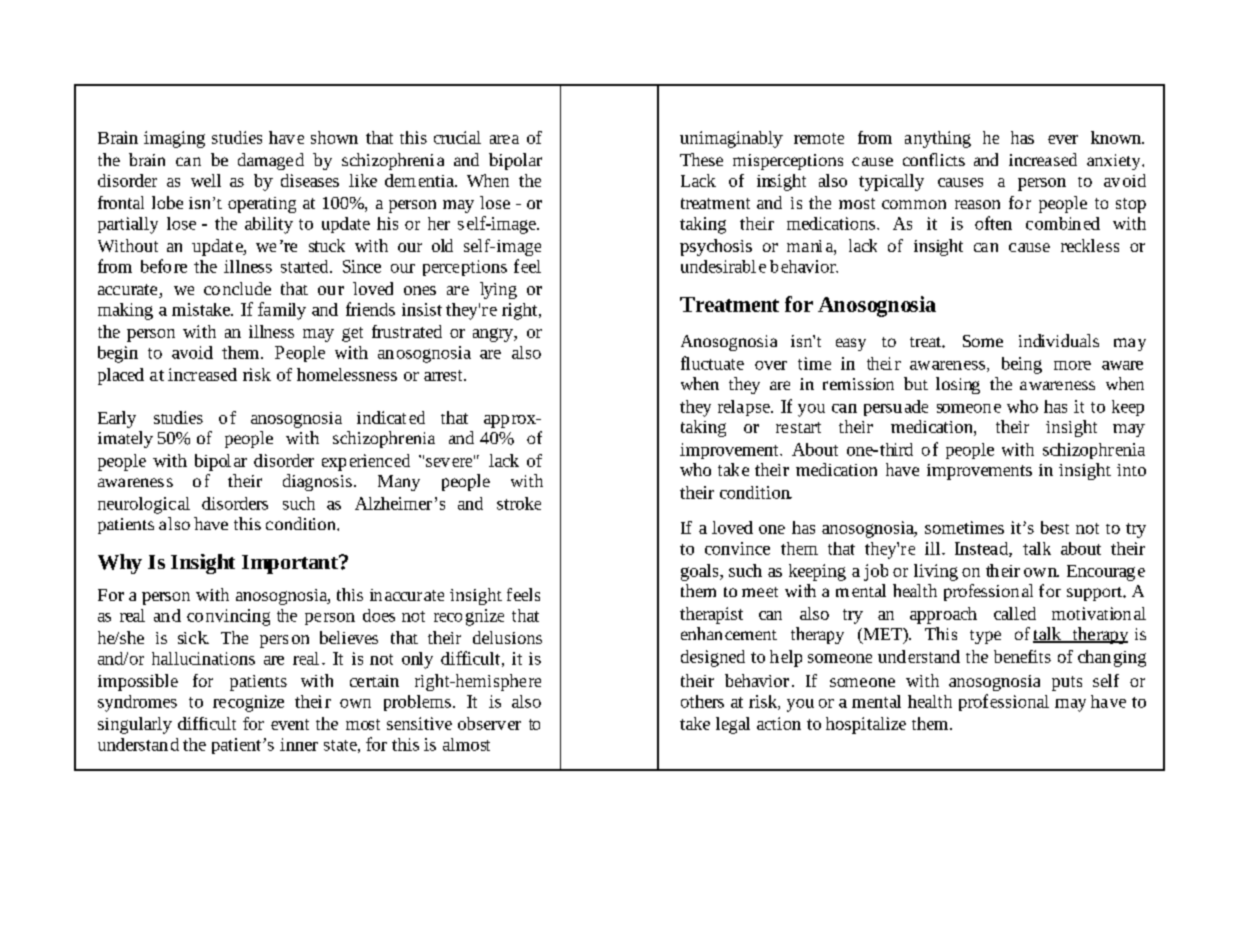 Image resolution: width=1233 pixels, height=952 pixels. I want to click on Early, so click(117, 419).
